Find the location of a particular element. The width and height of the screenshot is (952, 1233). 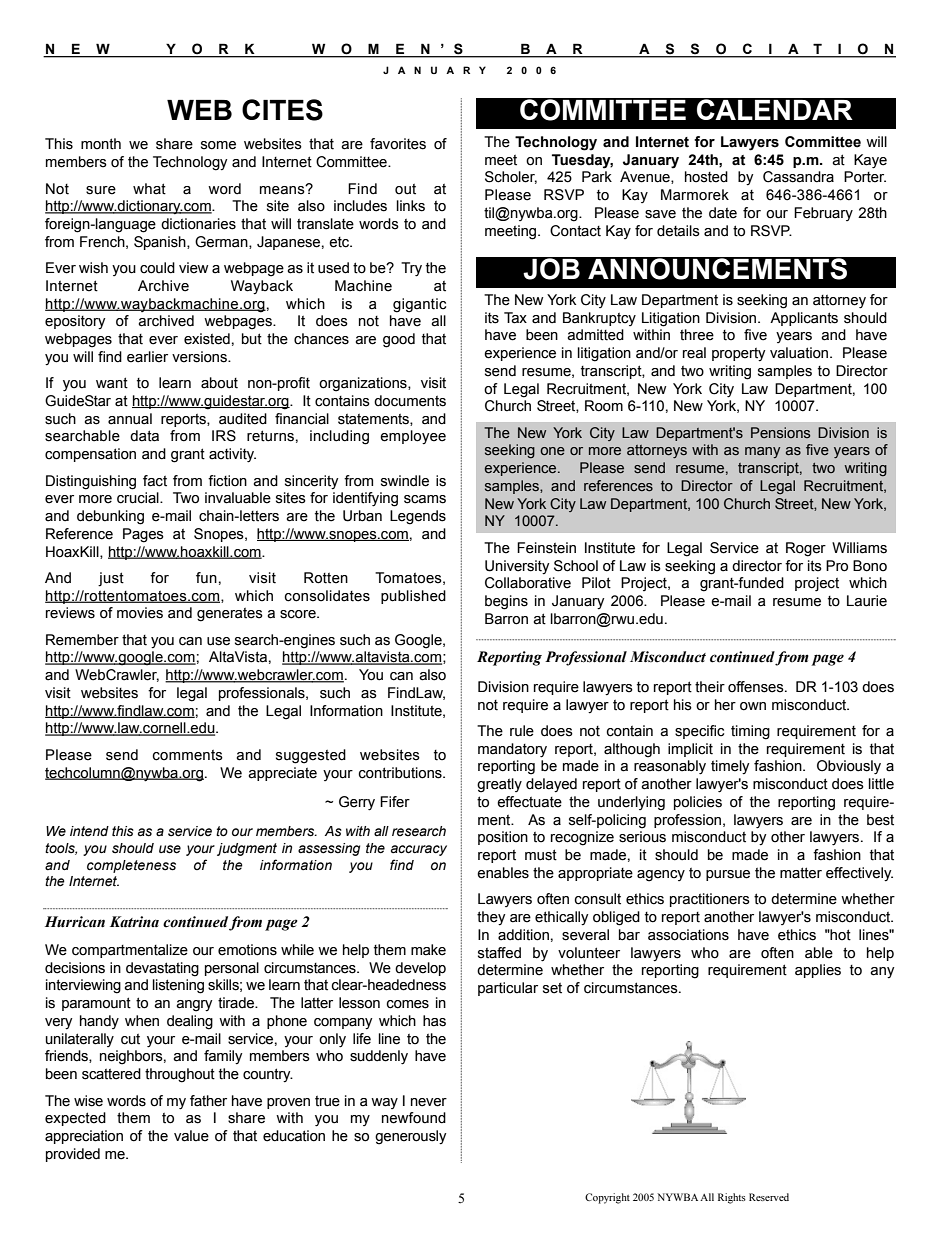

begins is located at coordinates (506, 602).
